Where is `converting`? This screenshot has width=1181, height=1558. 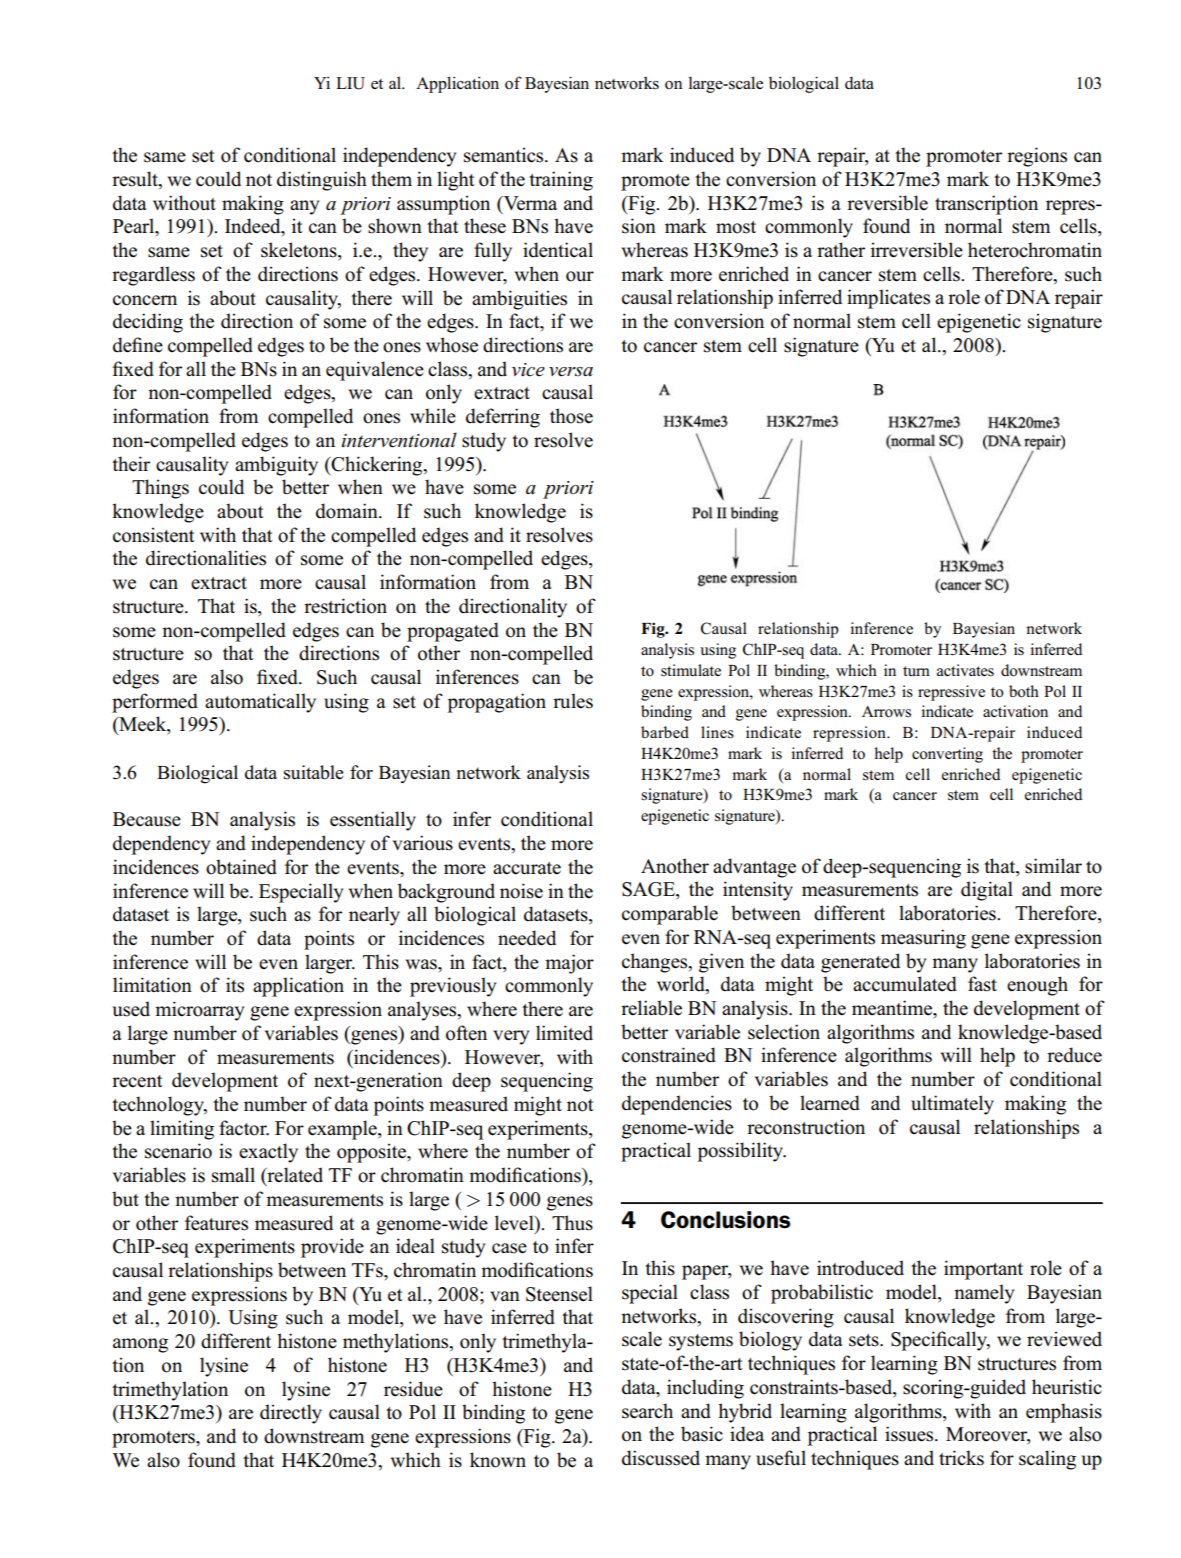
converting is located at coordinates (947, 755).
